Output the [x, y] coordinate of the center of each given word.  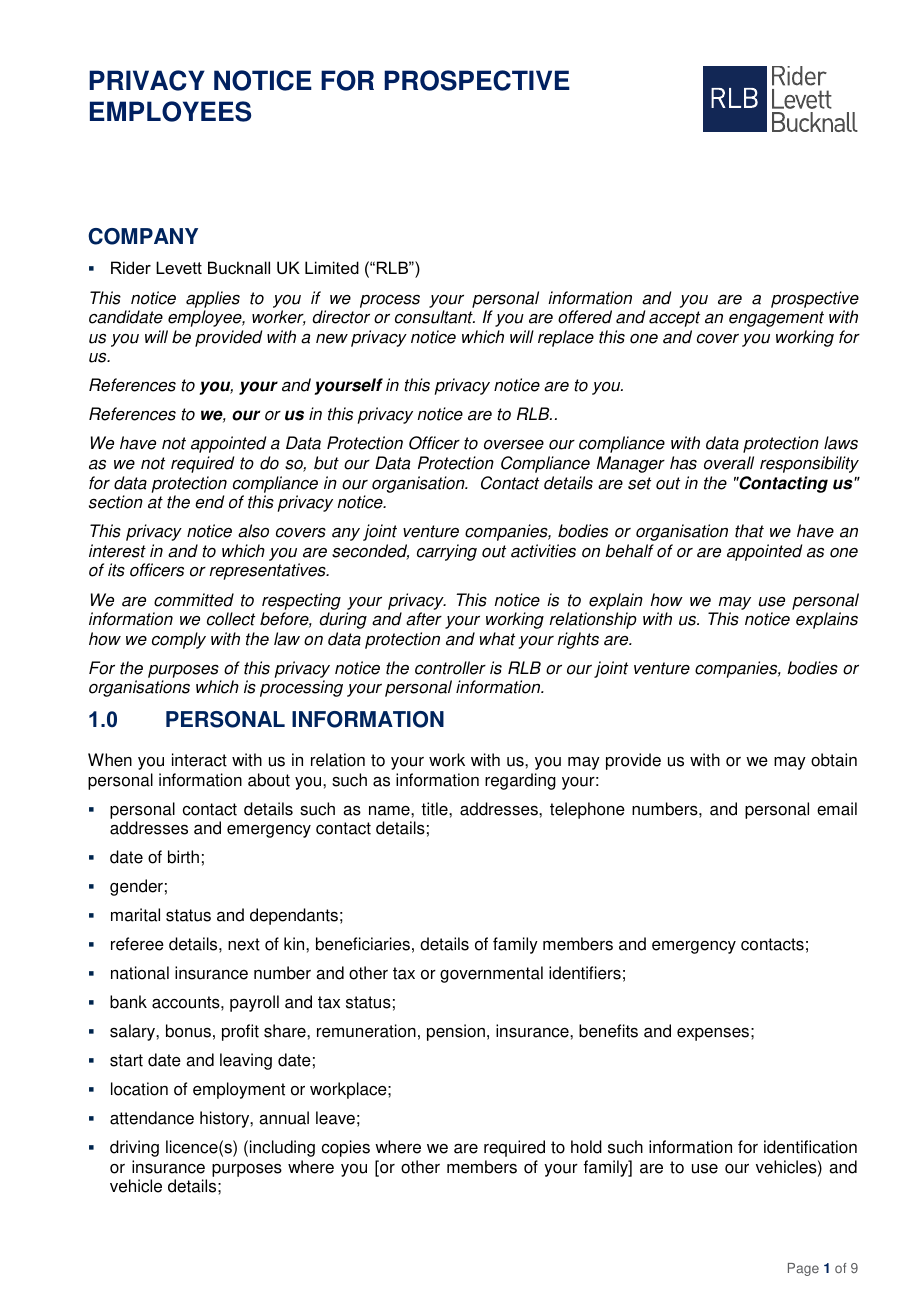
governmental [491, 974]
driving [134, 1148]
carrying [447, 552]
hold [586, 1147]
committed [194, 600]
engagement [776, 319]
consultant [435, 317]
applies [213, 299]
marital [135, 915]
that [749, 531]
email [837, 809]
